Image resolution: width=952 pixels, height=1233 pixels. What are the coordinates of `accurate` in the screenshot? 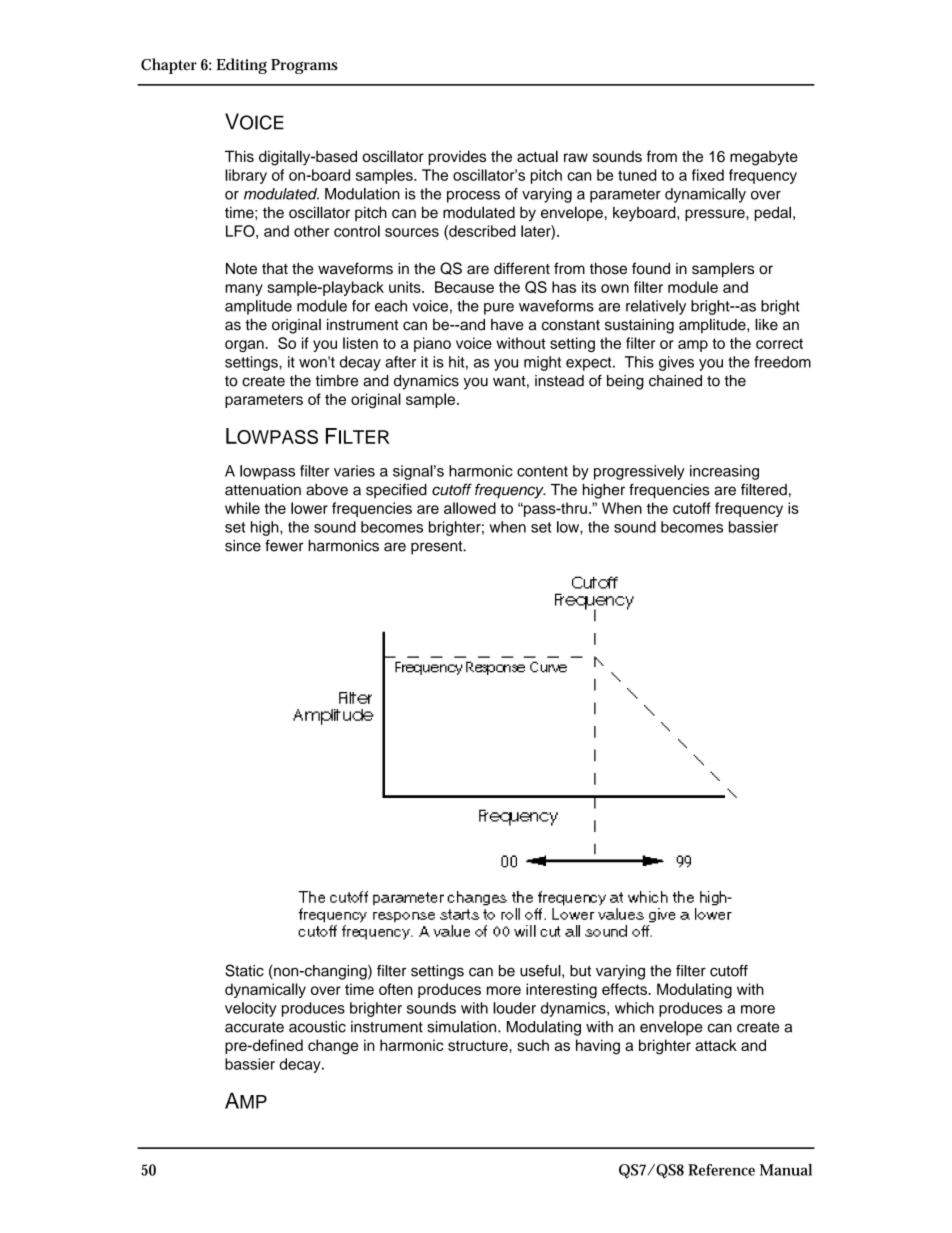 It's located at (254, 1027).
